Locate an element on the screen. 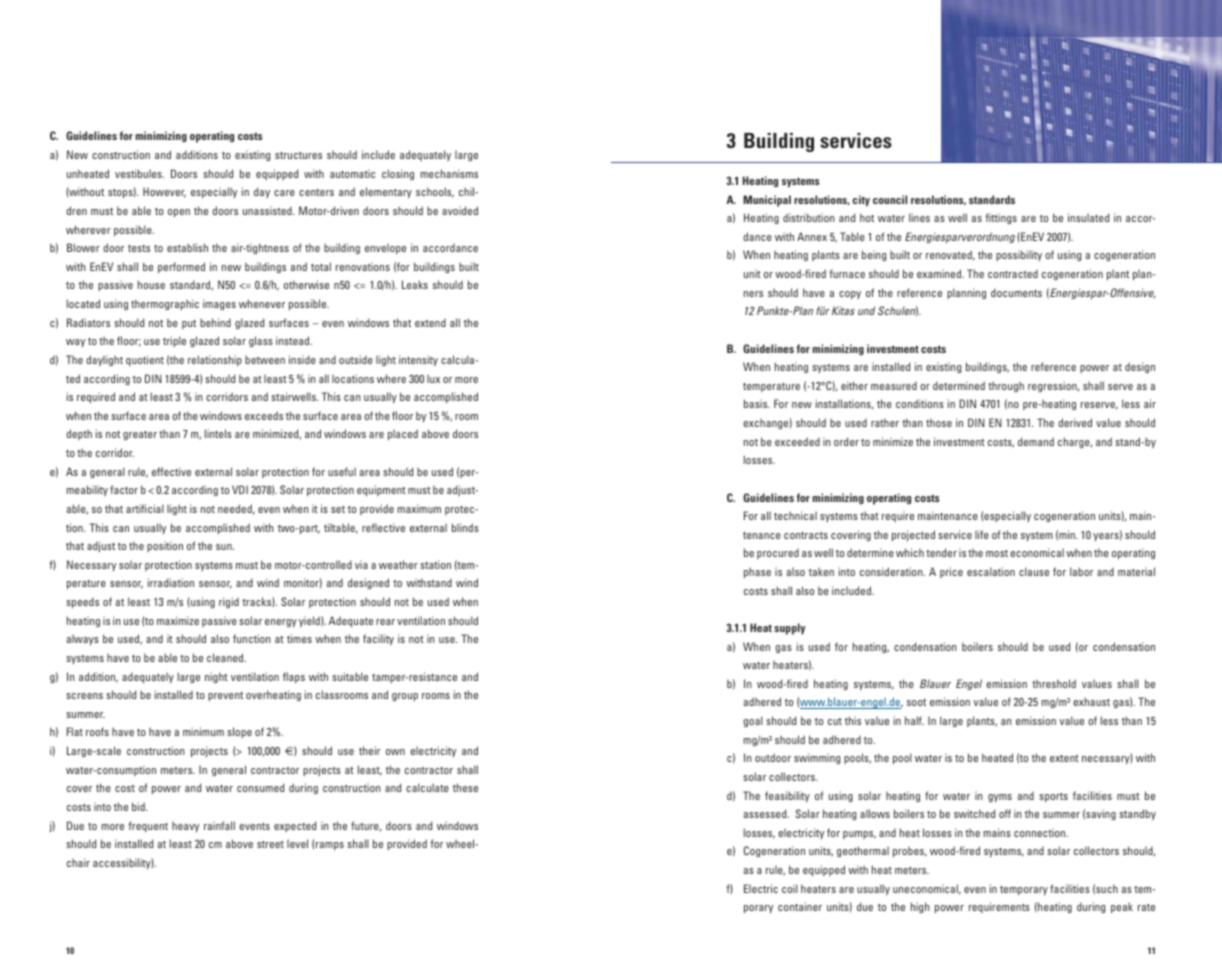 The height and width of the screenshot is (980, 1222). minimum is located at coordinates (203, 731).
